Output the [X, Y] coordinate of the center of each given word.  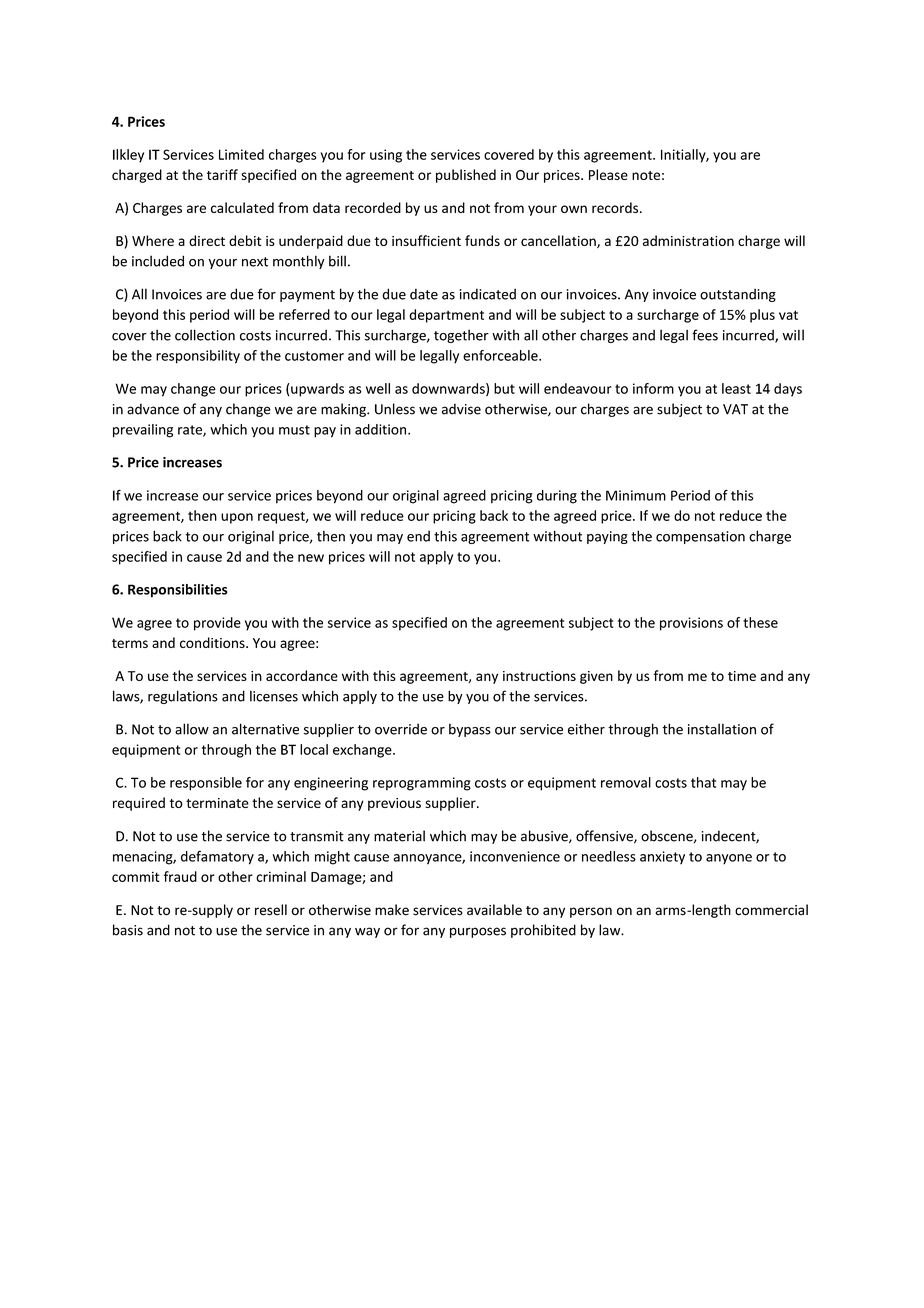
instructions [539, 676]
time [742, 676]
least [736, 388]
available [494, 910]
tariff [222, 174]
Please [608, 174]
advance [153, 409]
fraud [180, 876]
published [466, 176]
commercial [771, 910]
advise [461, 409]
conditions [213, 642]
